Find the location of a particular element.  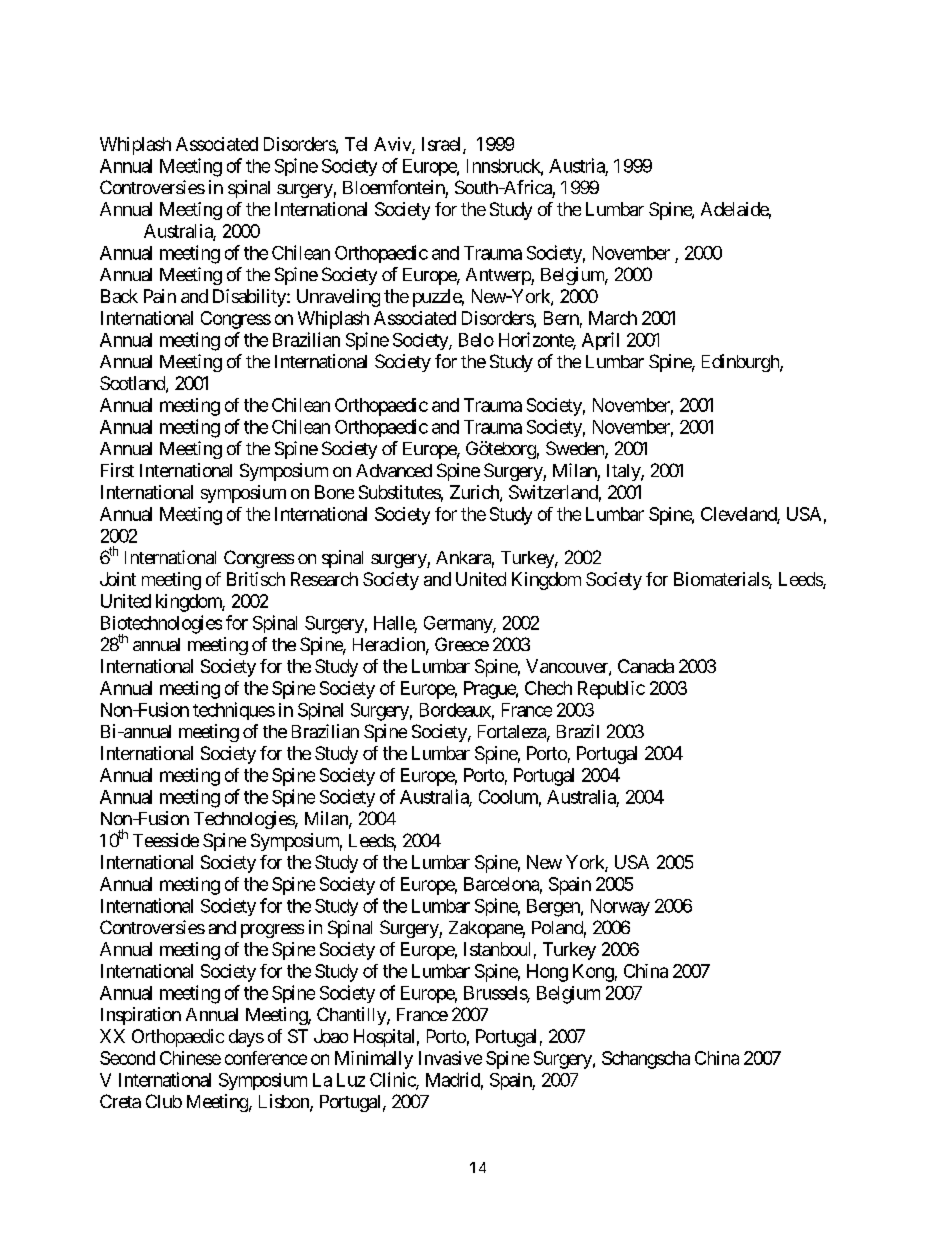

Club is located at coordinates (164, 1101).
